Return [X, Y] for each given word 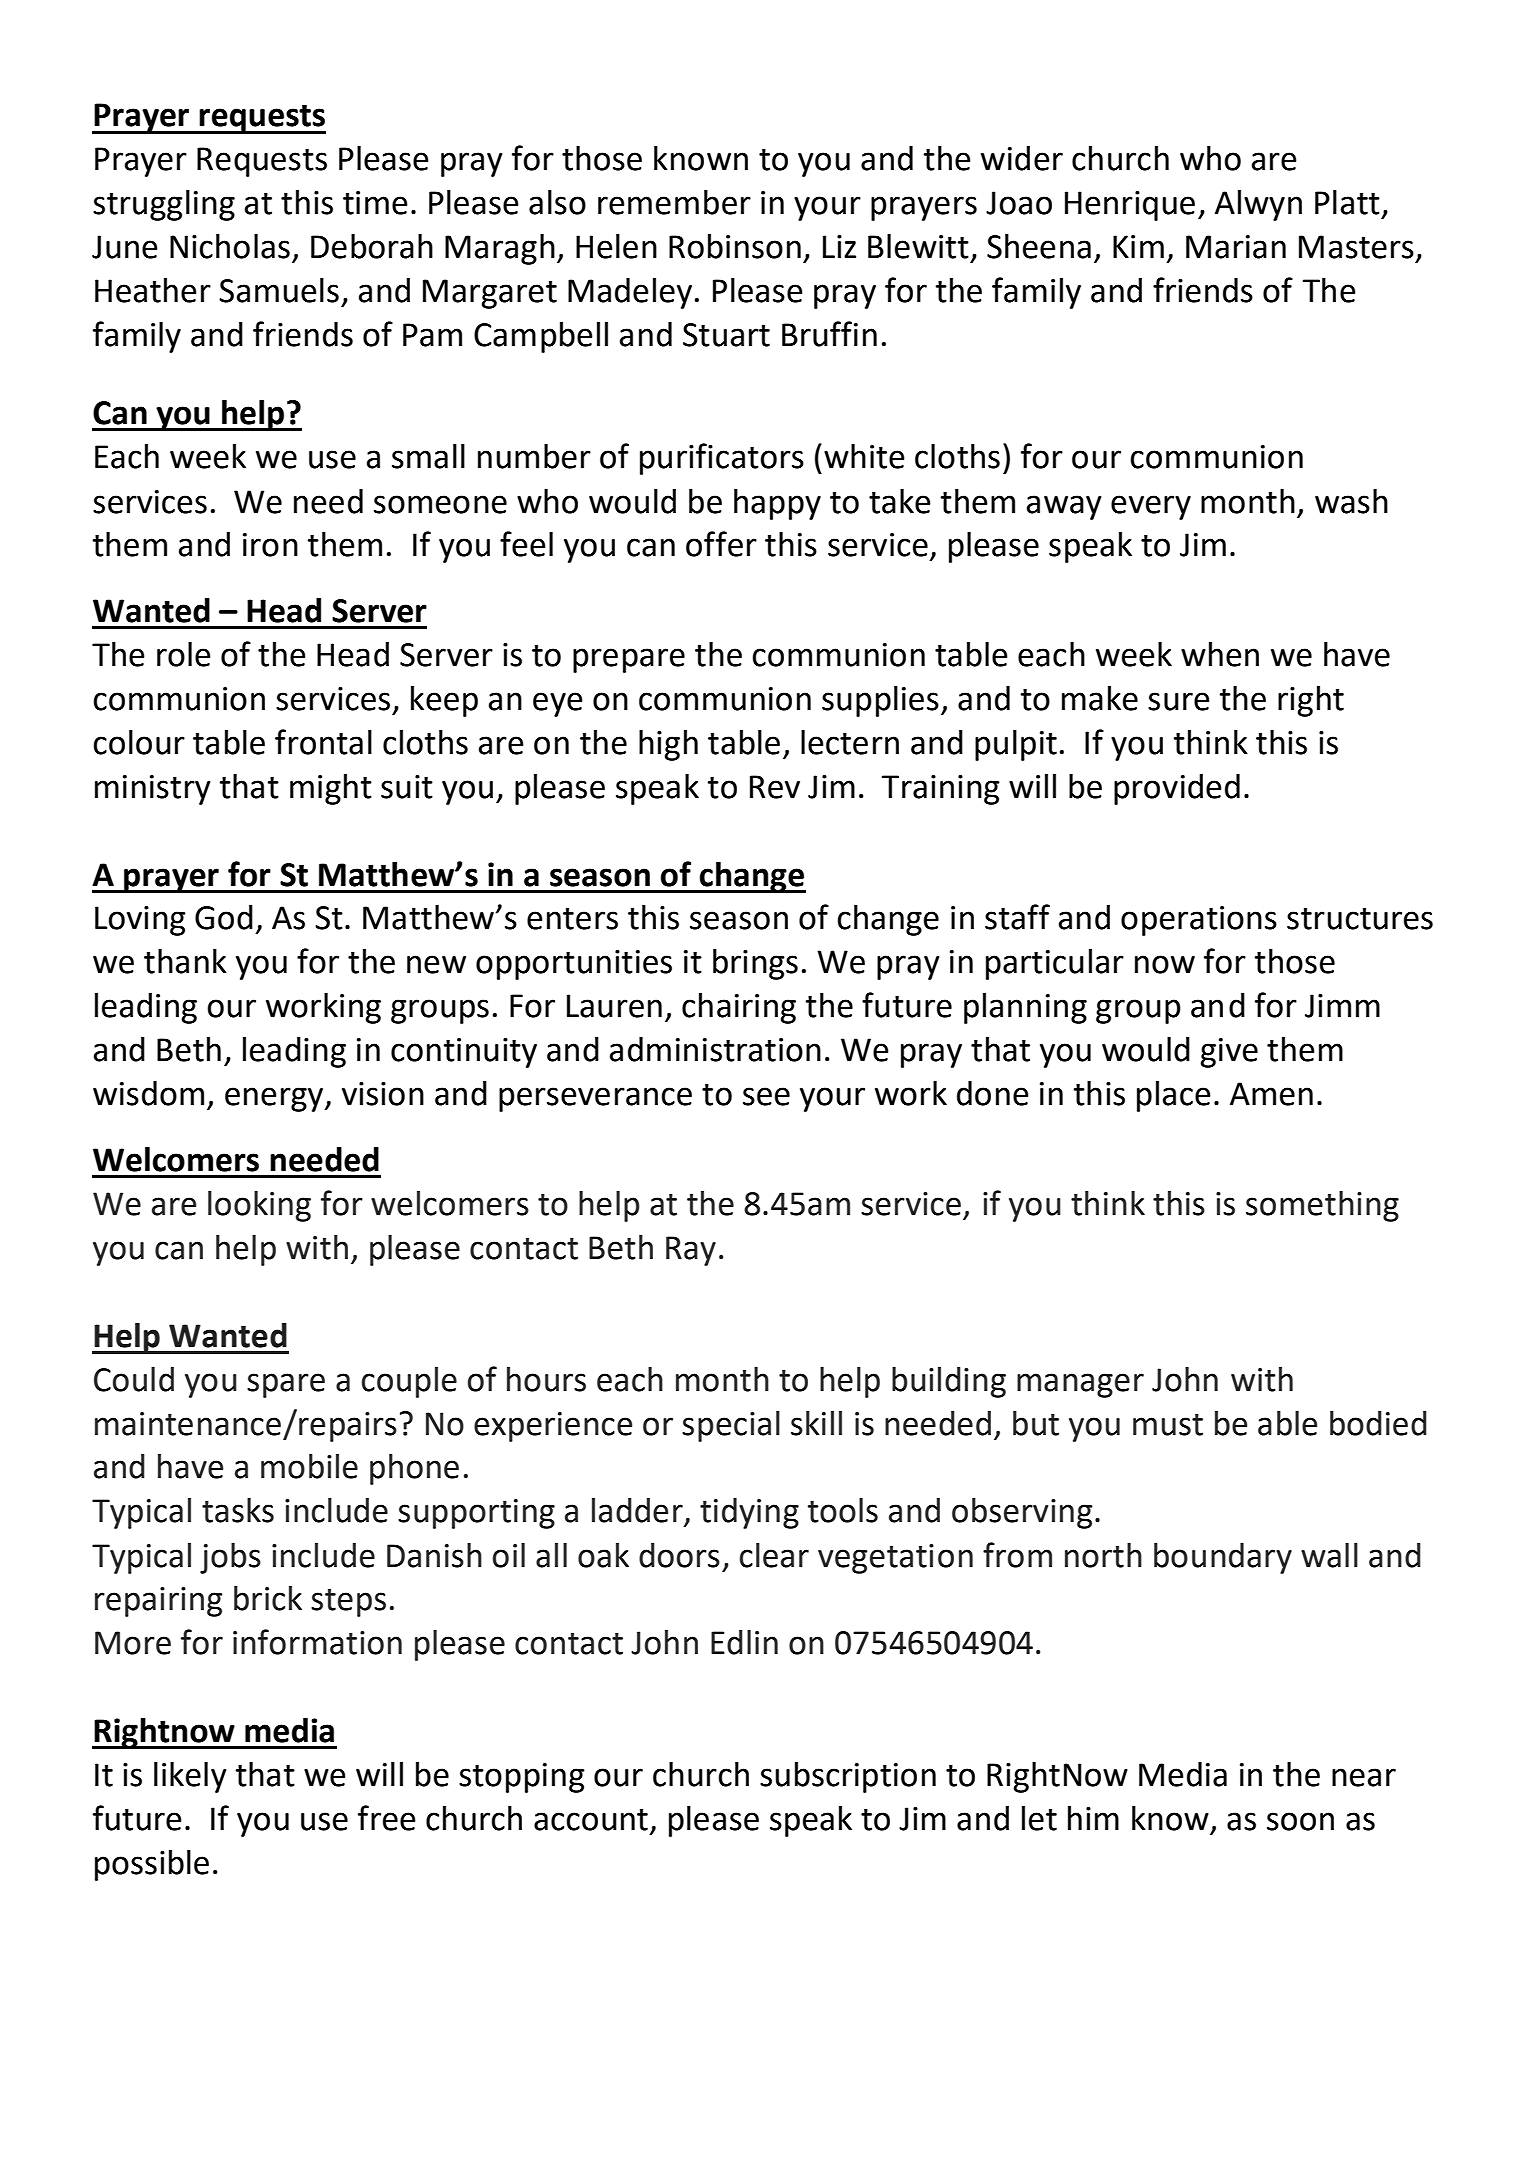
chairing [739, 1008]
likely [190, 1777]
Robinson [735, 246]
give [1229, 1053]
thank [185, 961]
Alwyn [1258, 205]
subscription [848, 1777]
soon [1300, 1821]
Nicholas [230, 246]
